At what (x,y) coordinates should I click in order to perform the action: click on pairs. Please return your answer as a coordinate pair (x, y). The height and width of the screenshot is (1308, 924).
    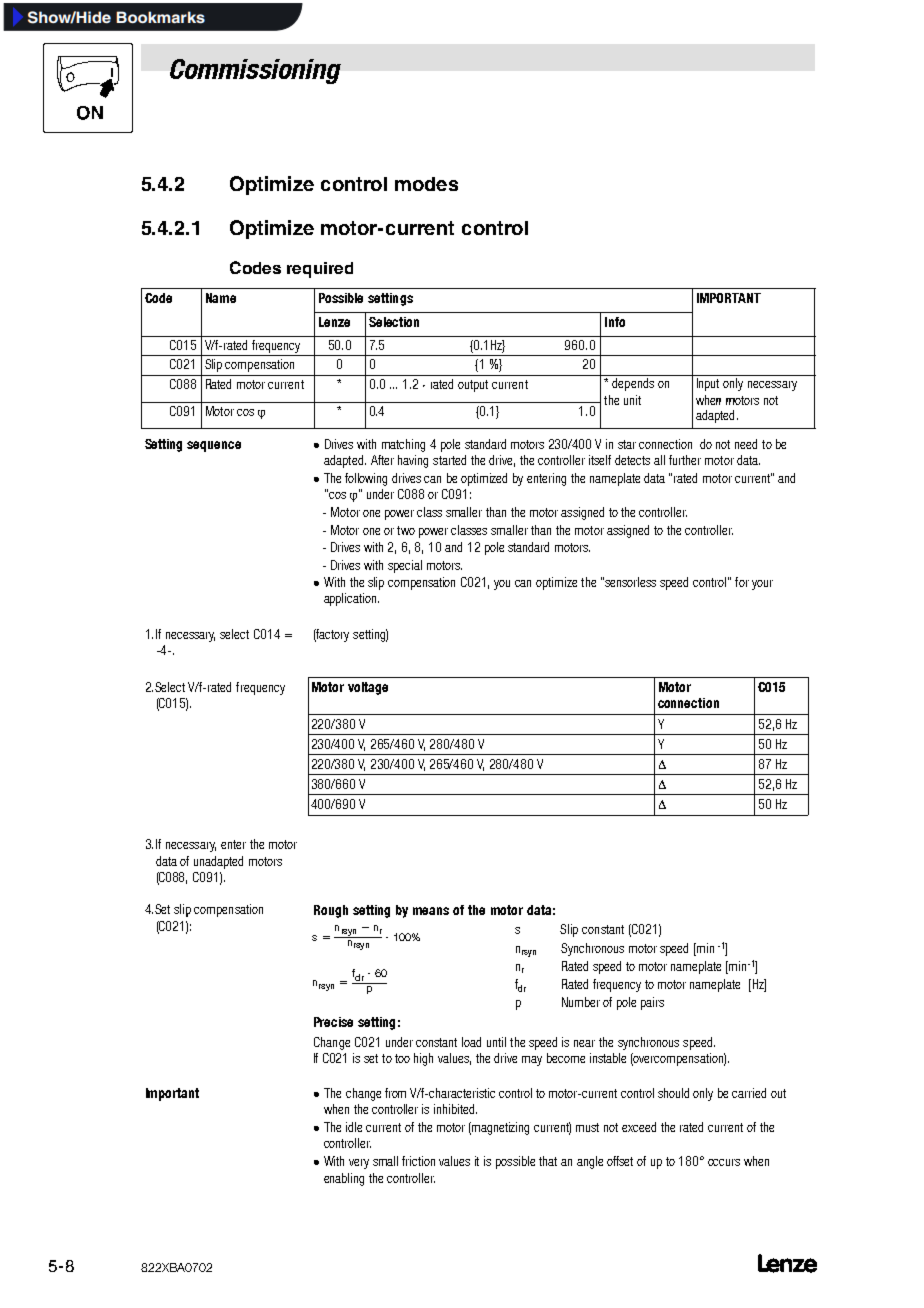
    Looking at the image, I should click on (652, 1003).
